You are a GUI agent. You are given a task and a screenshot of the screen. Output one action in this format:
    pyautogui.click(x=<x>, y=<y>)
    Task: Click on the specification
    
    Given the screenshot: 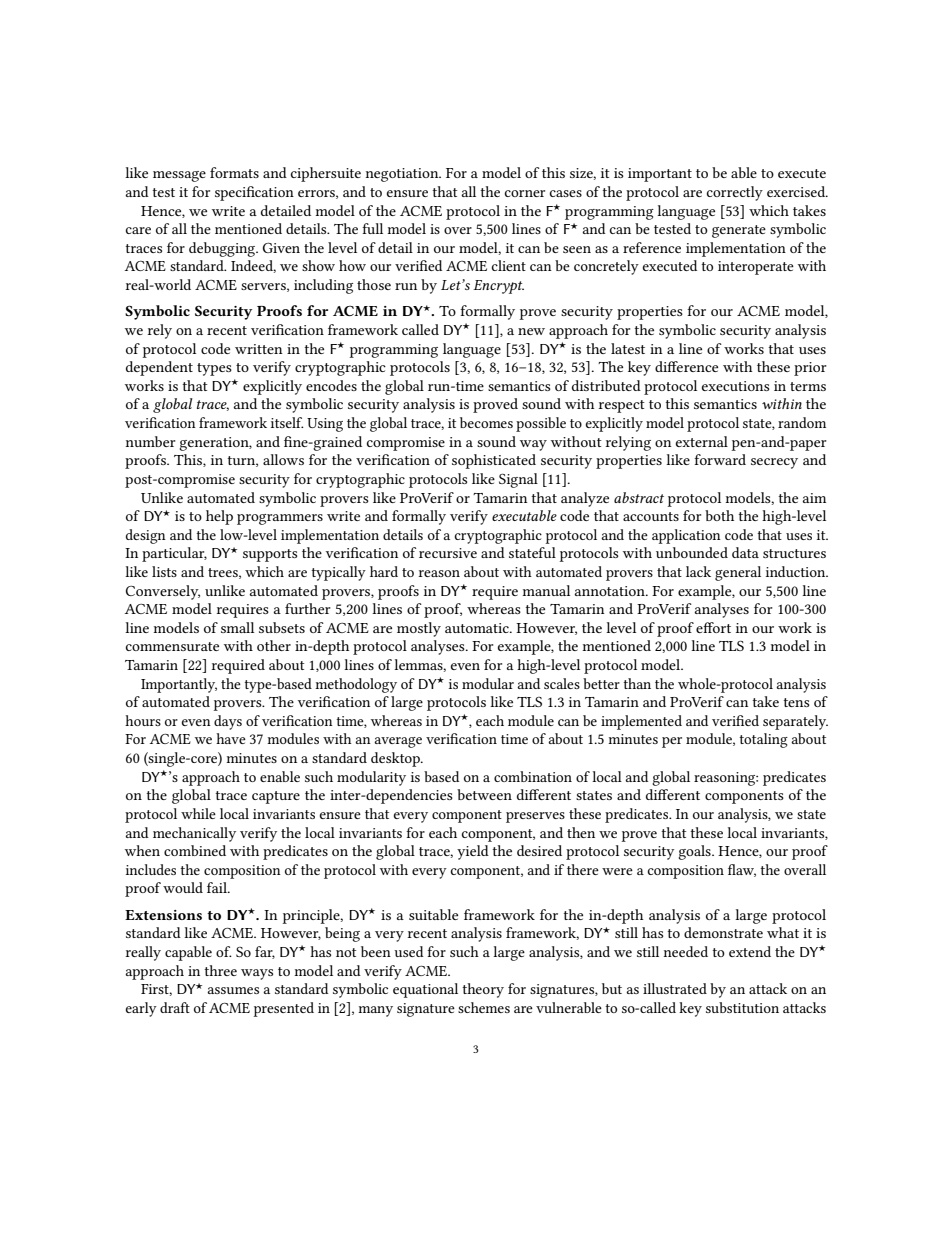 What is the action you would take?
    pyautogui.click(x=254, y=193)
